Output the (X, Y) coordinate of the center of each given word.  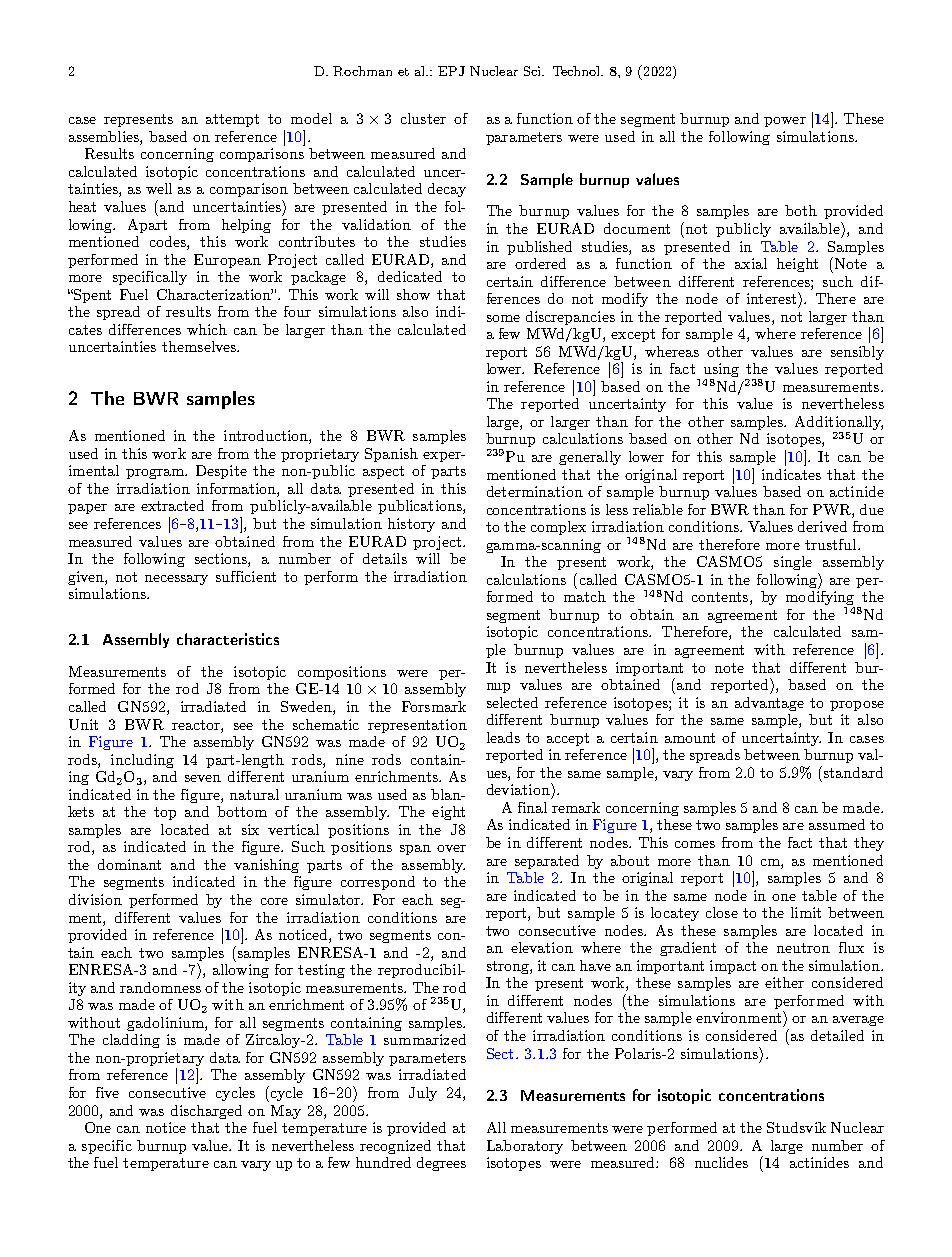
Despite (221, 472)
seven (203, 778)
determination (535, 491)
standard (852, 772)
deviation (519, 789)
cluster (423, 118)
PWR (833, 509)
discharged (206, 1112)
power (785, 122)
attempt (232, 120)
